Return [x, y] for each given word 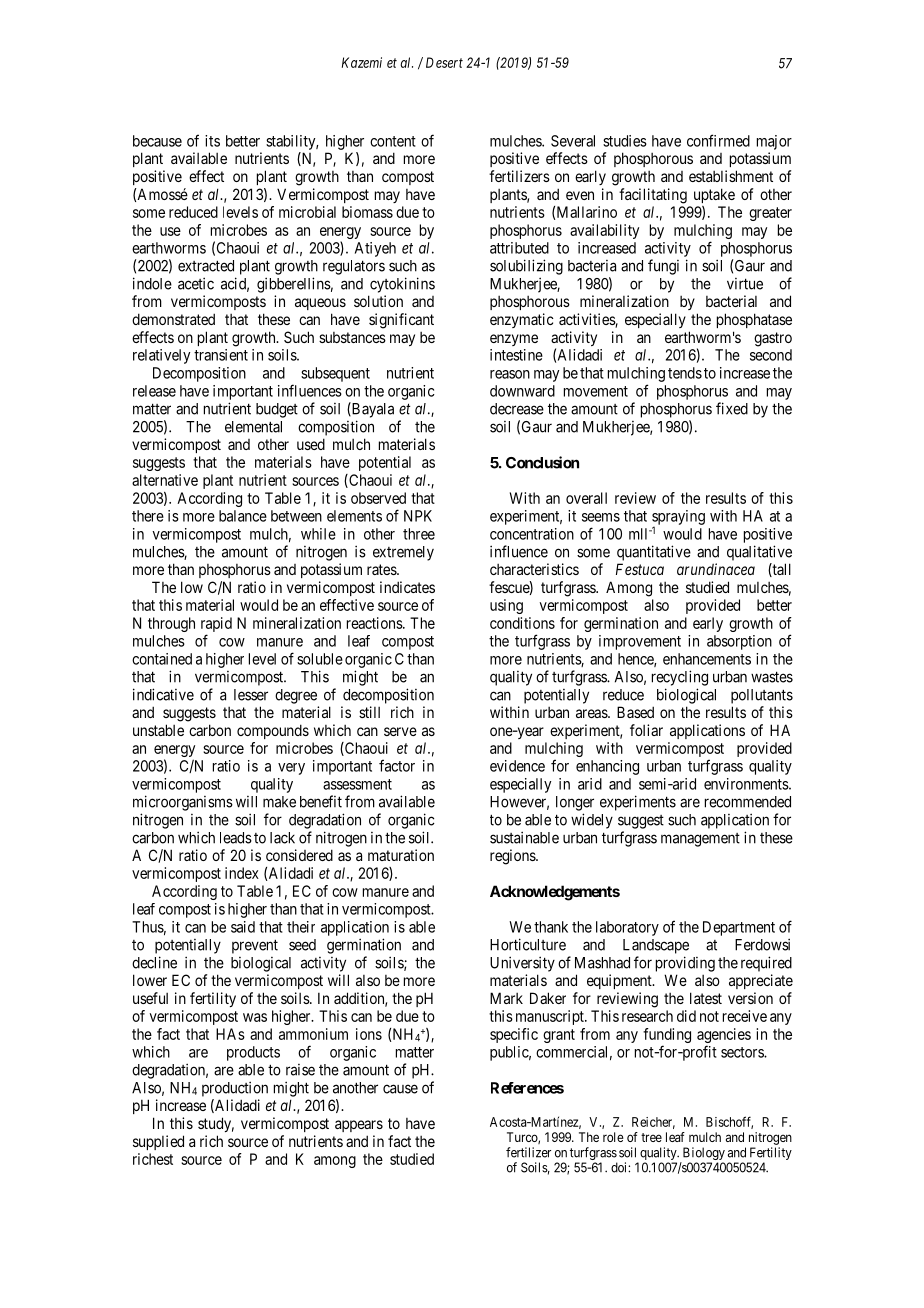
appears [359, 1126]
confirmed [718, 140]
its [212, 141]
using [506, 606]
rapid [216, 626]
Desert [444, 62]
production [235, 1089]
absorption [739, 642]
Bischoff [729, 1122]
